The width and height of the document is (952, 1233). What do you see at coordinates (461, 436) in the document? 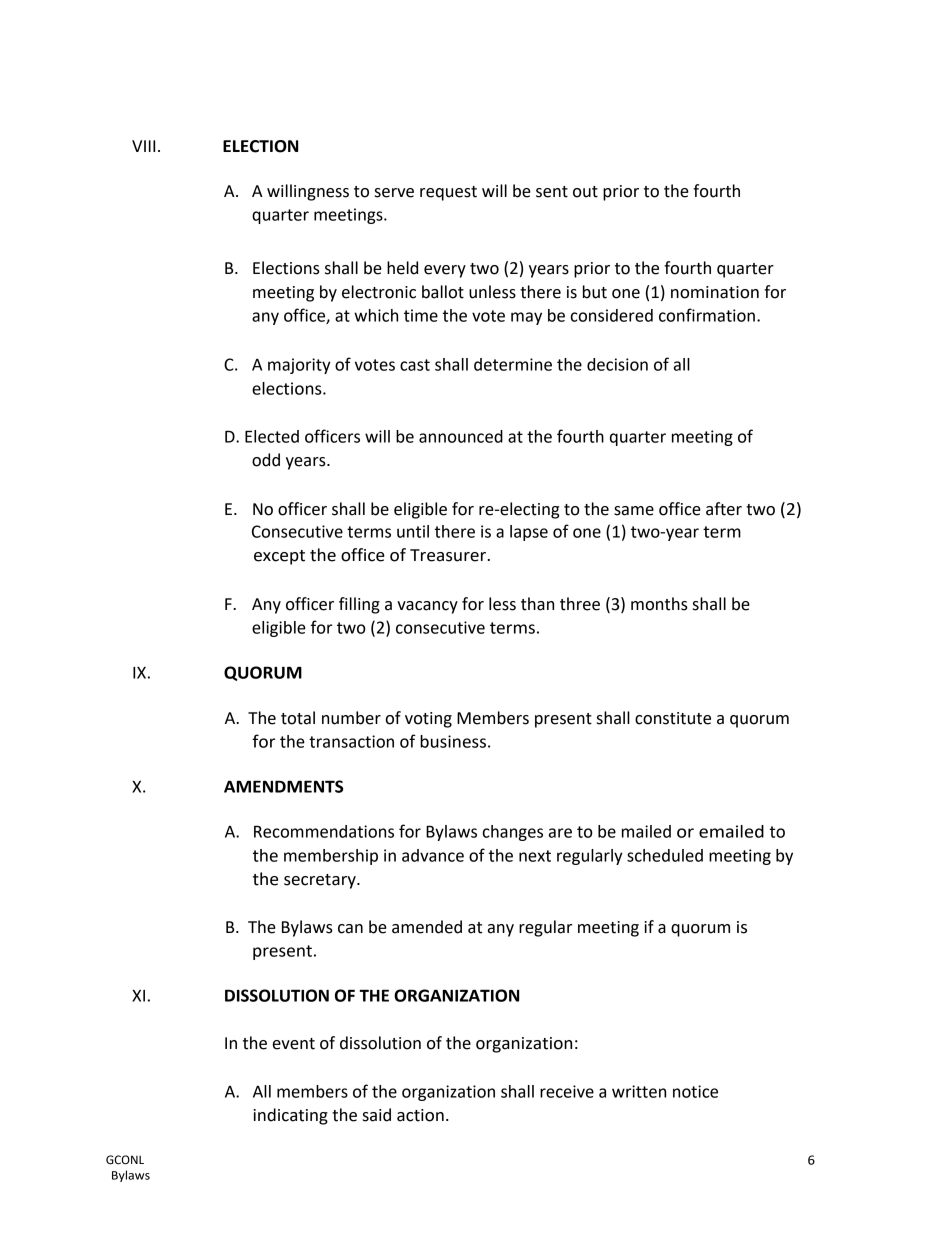
I see `announced` at bounding box center [461, 436].
